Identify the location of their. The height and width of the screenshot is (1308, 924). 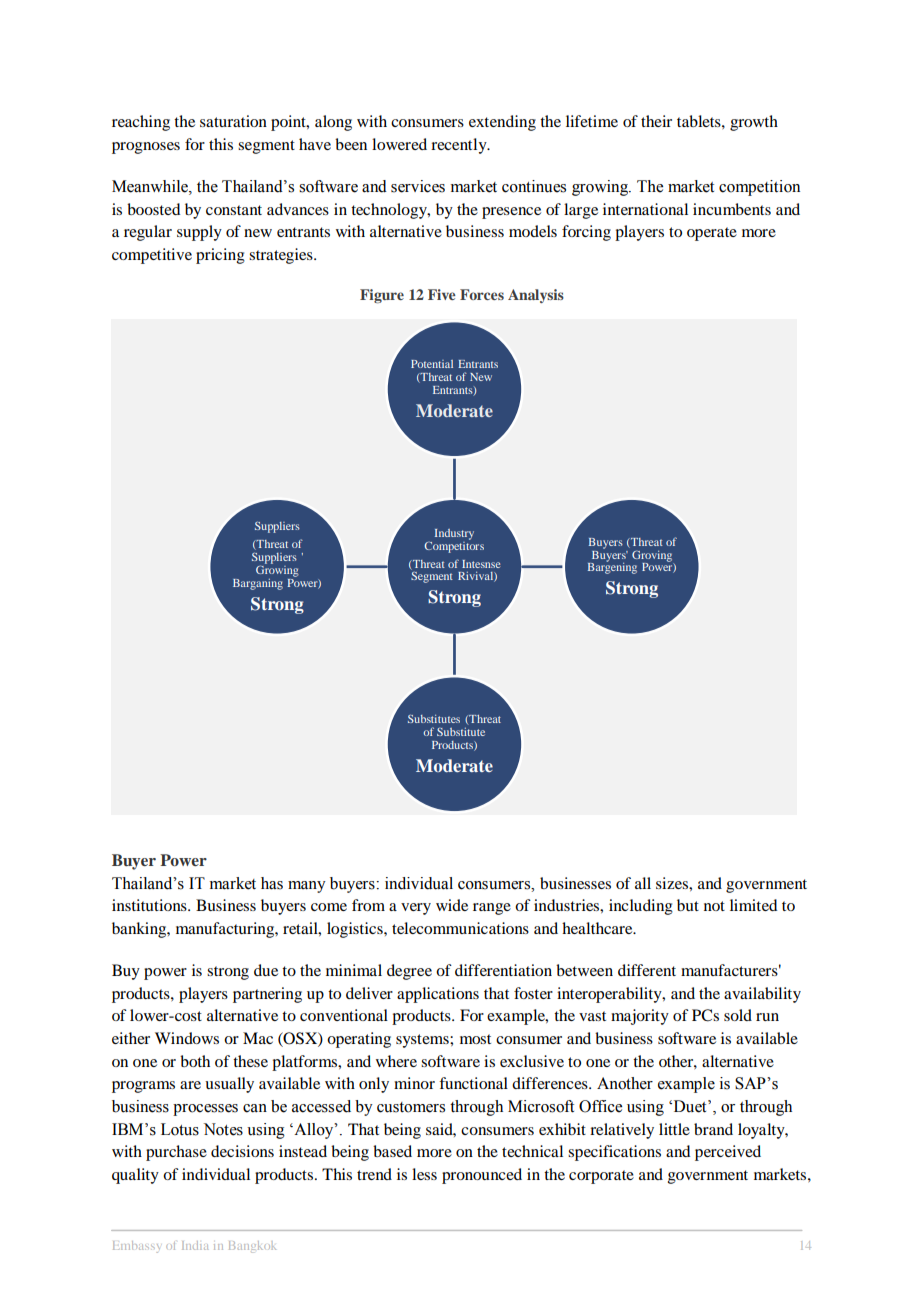
(656, 121).
